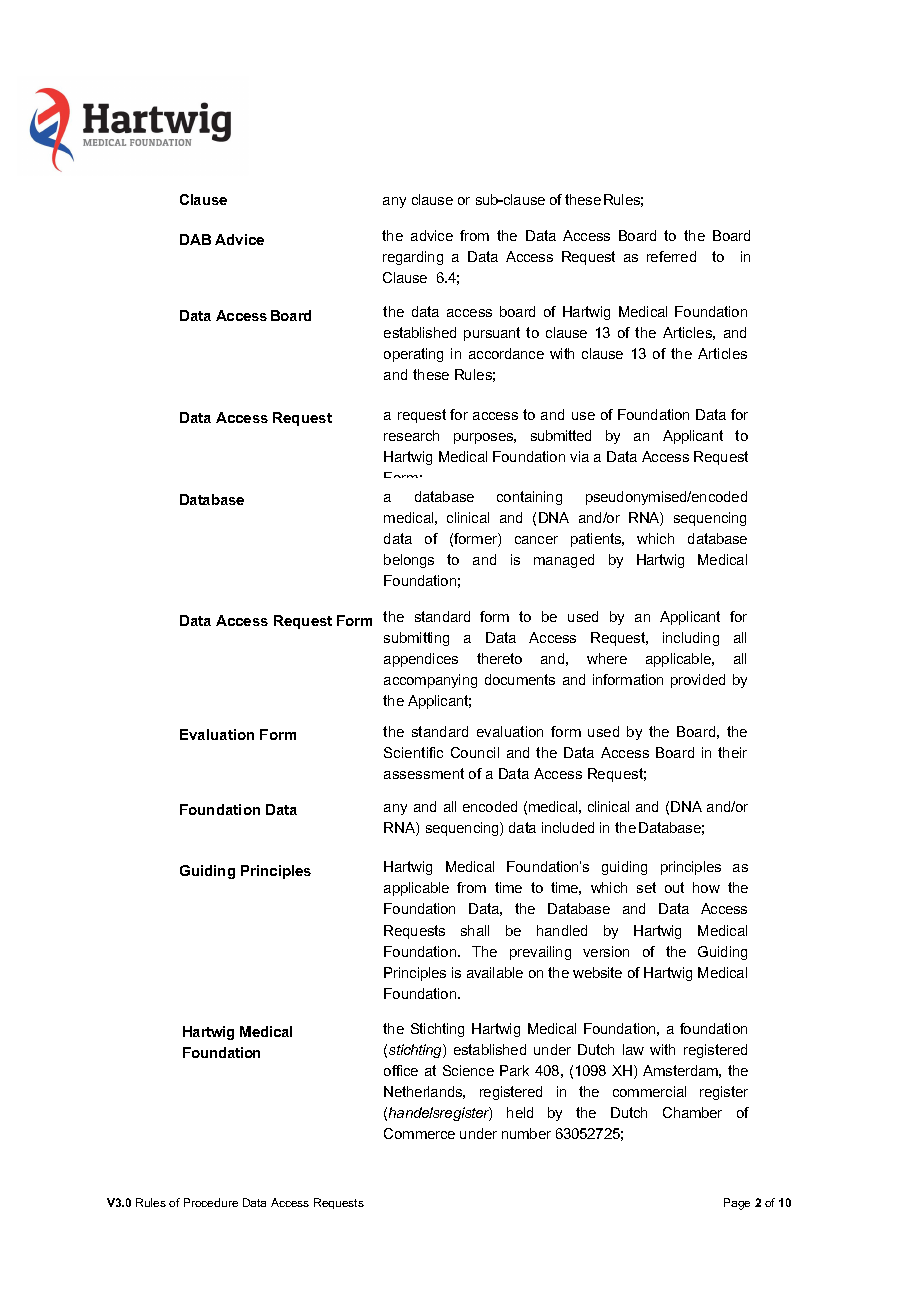 This page has height=1308, width=924. Describe the element at coordinates (211, 1202) in the page. I see `Procedure` at that location.
